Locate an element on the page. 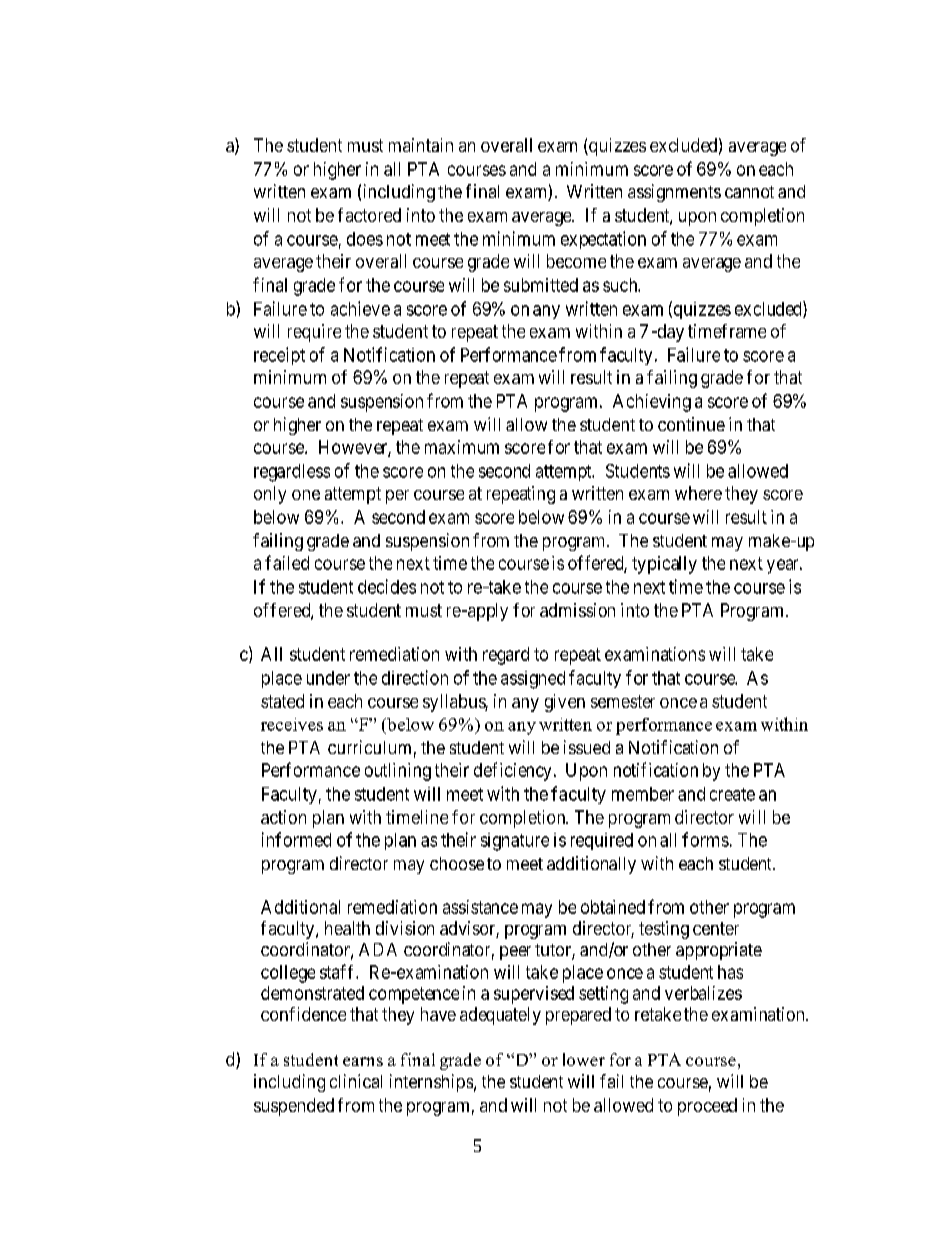 The width and height of the image is (952, 1233). factored is located at coordinates (369, 215).
